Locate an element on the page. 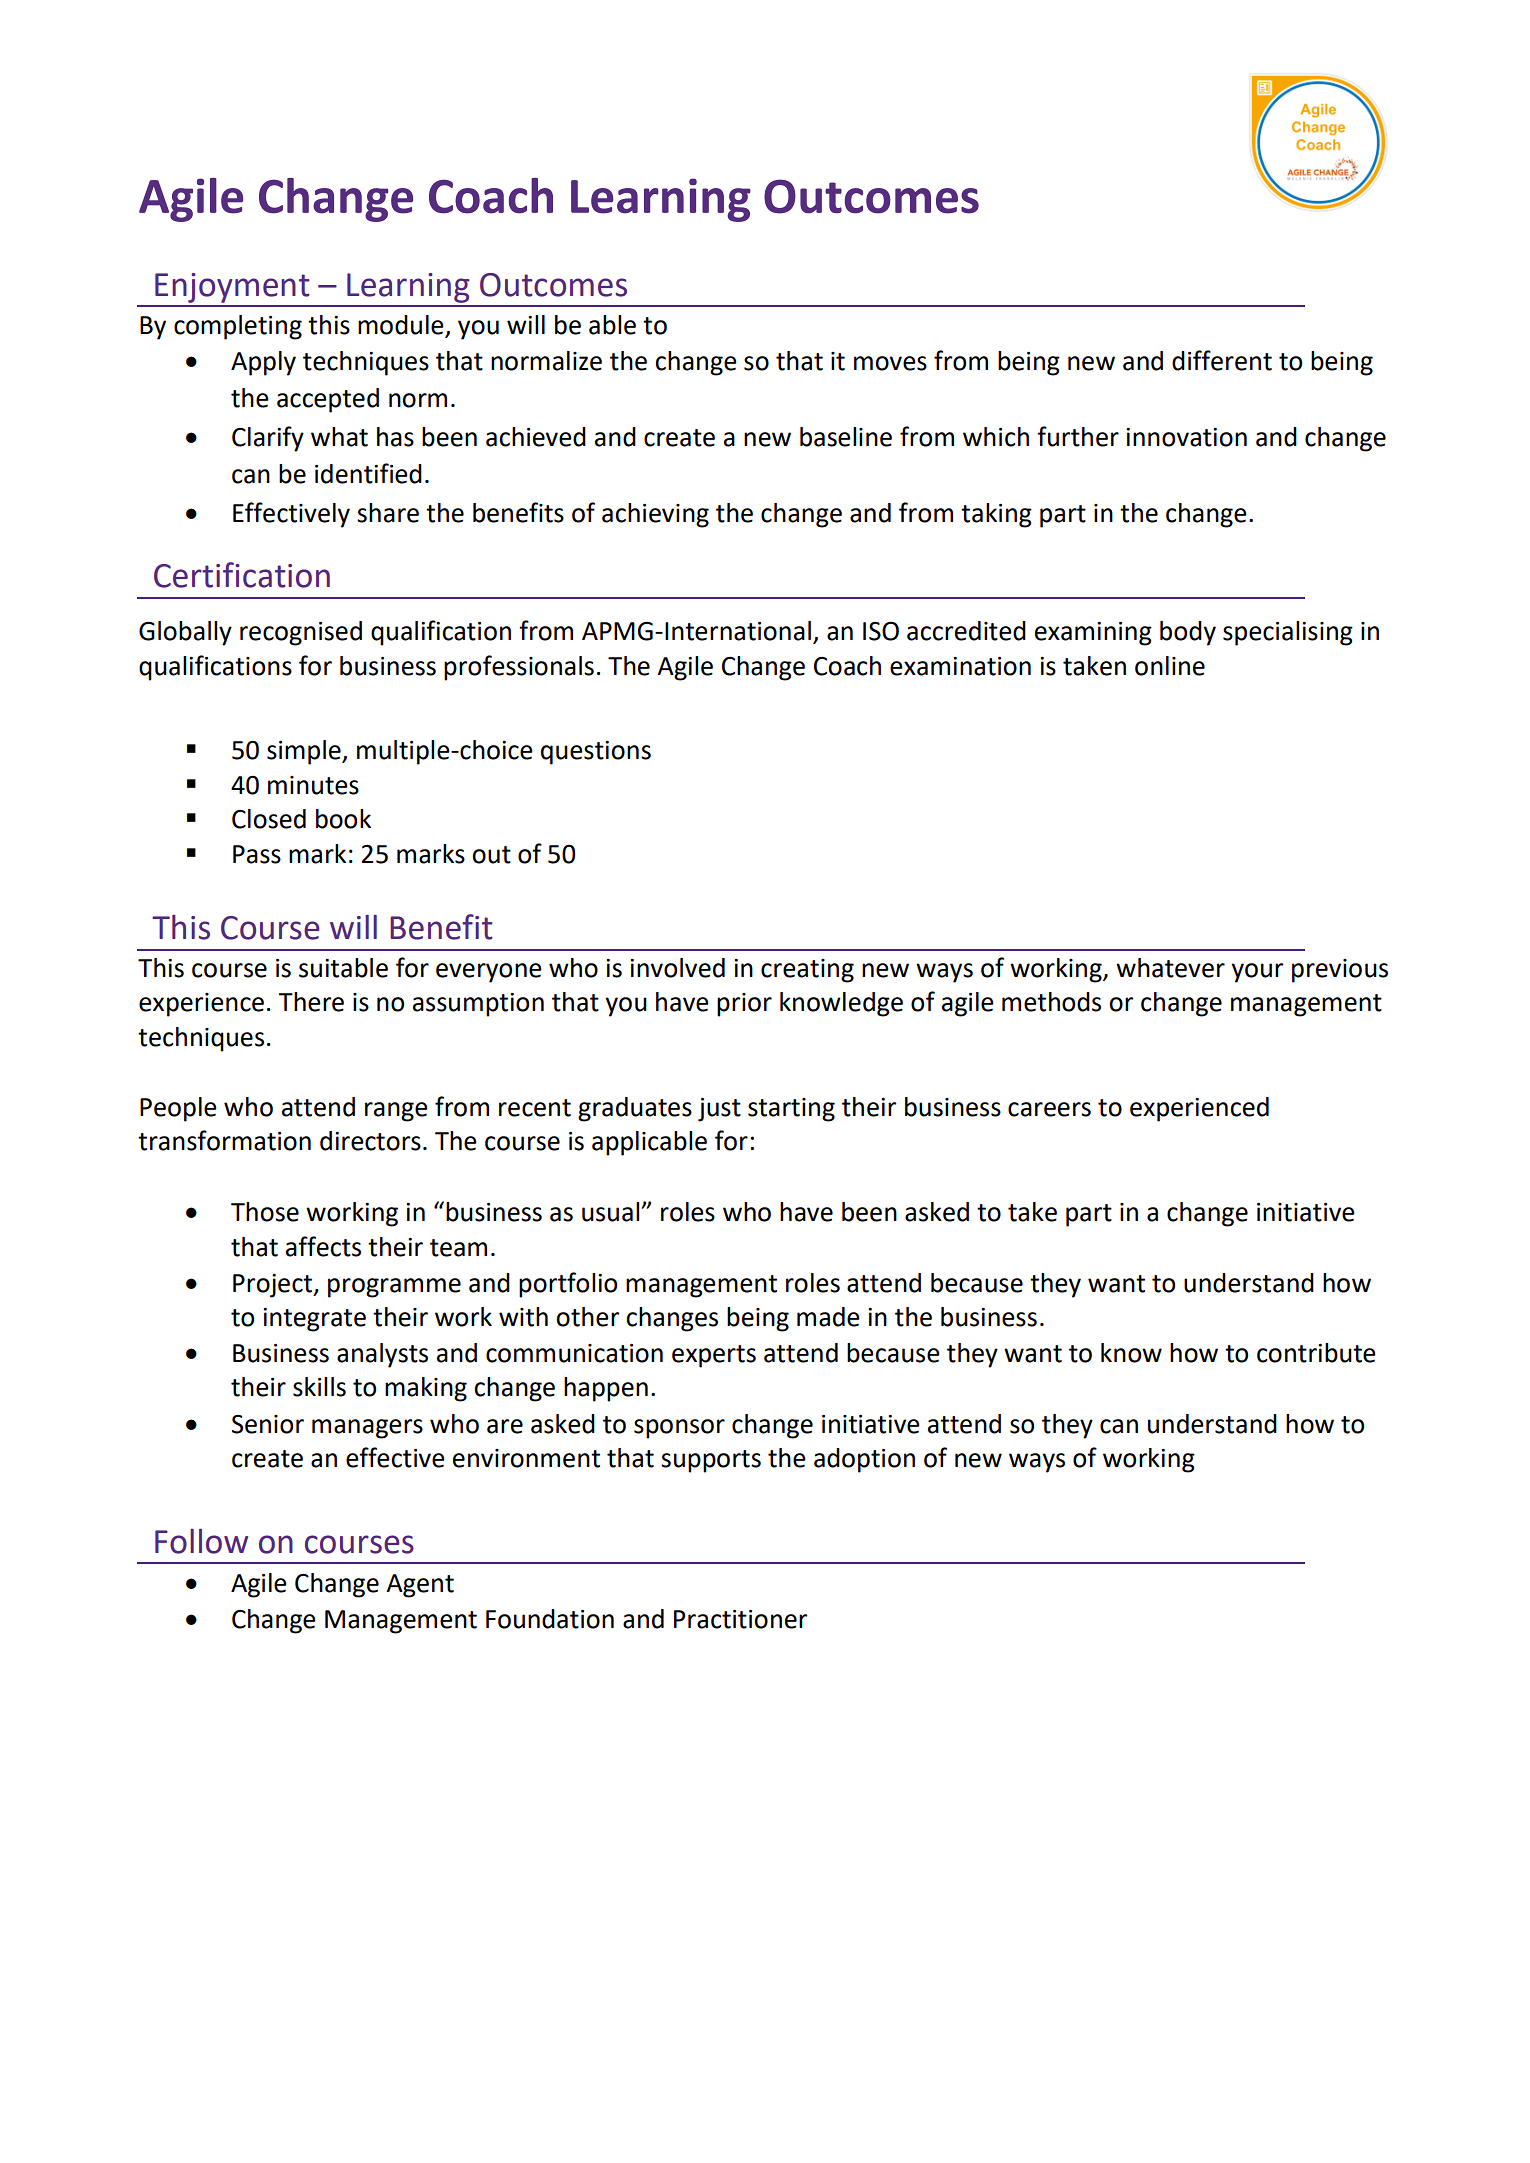  different is located at coordinates (1222, 360).
